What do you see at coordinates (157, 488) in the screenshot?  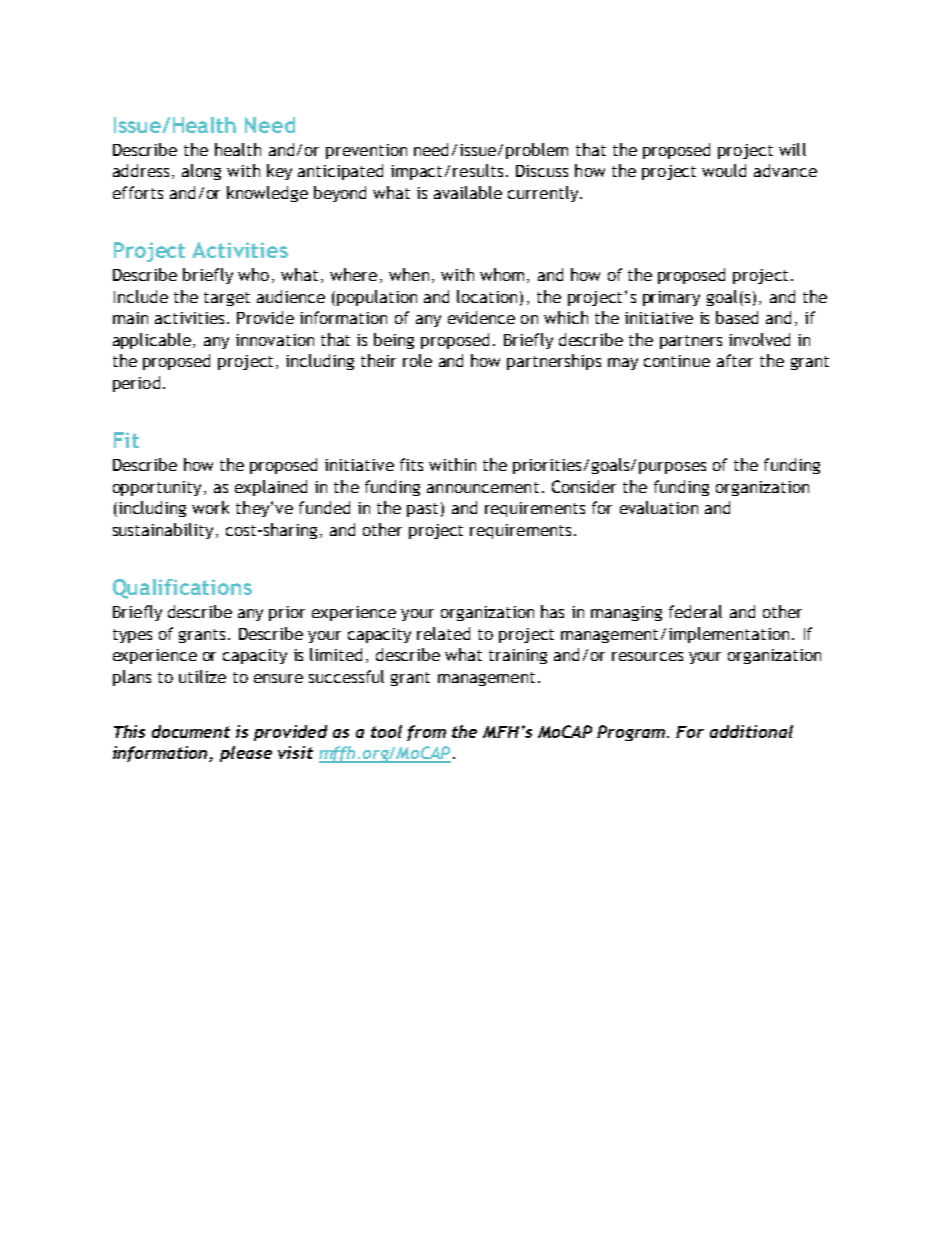 I see `opportunity` at bounding box center [157, 488].
